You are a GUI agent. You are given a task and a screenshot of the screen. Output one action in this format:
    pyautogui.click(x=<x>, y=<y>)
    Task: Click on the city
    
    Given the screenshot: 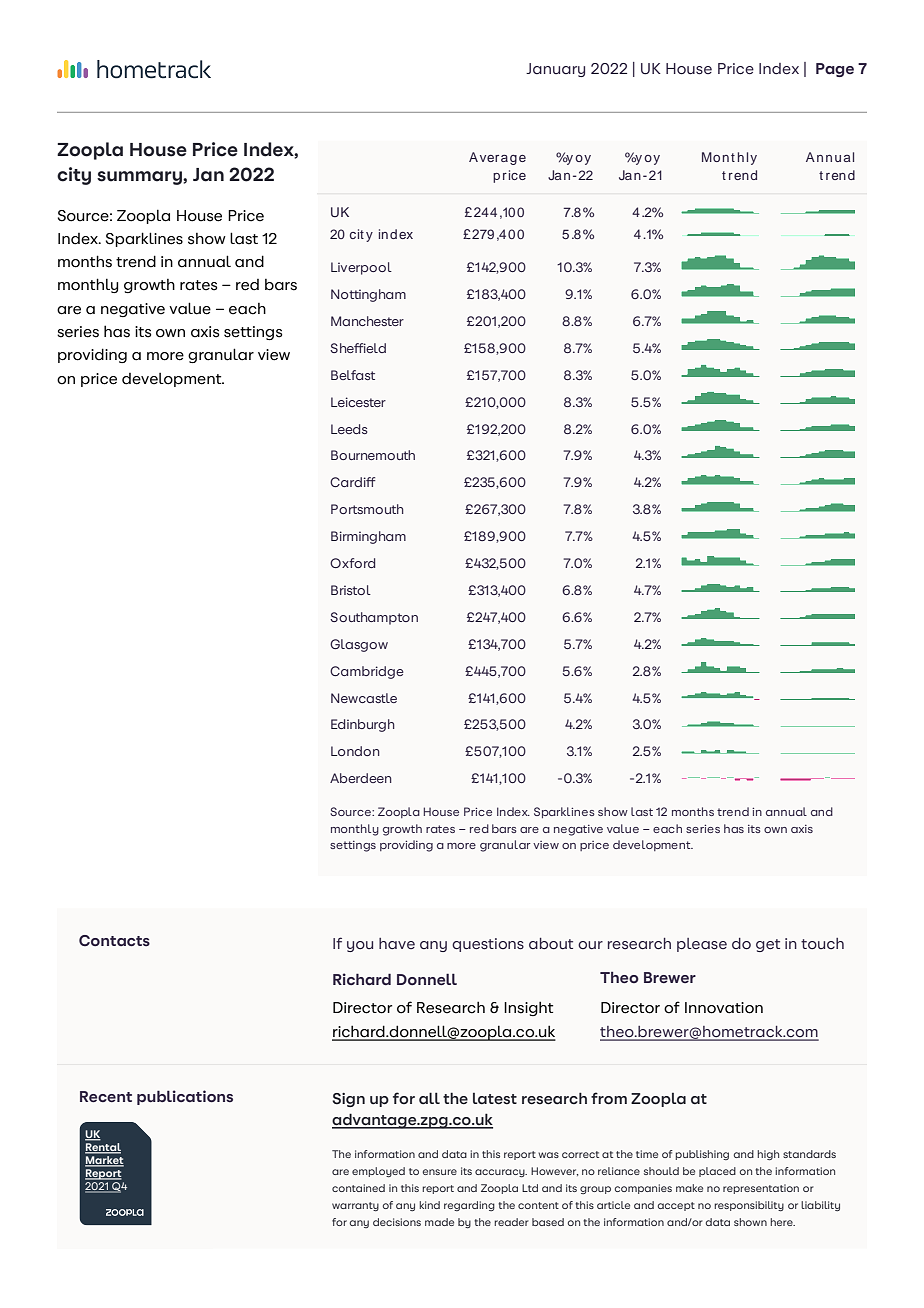 What is the action you would take?
    pyautogui.click(x=74, y=176)
